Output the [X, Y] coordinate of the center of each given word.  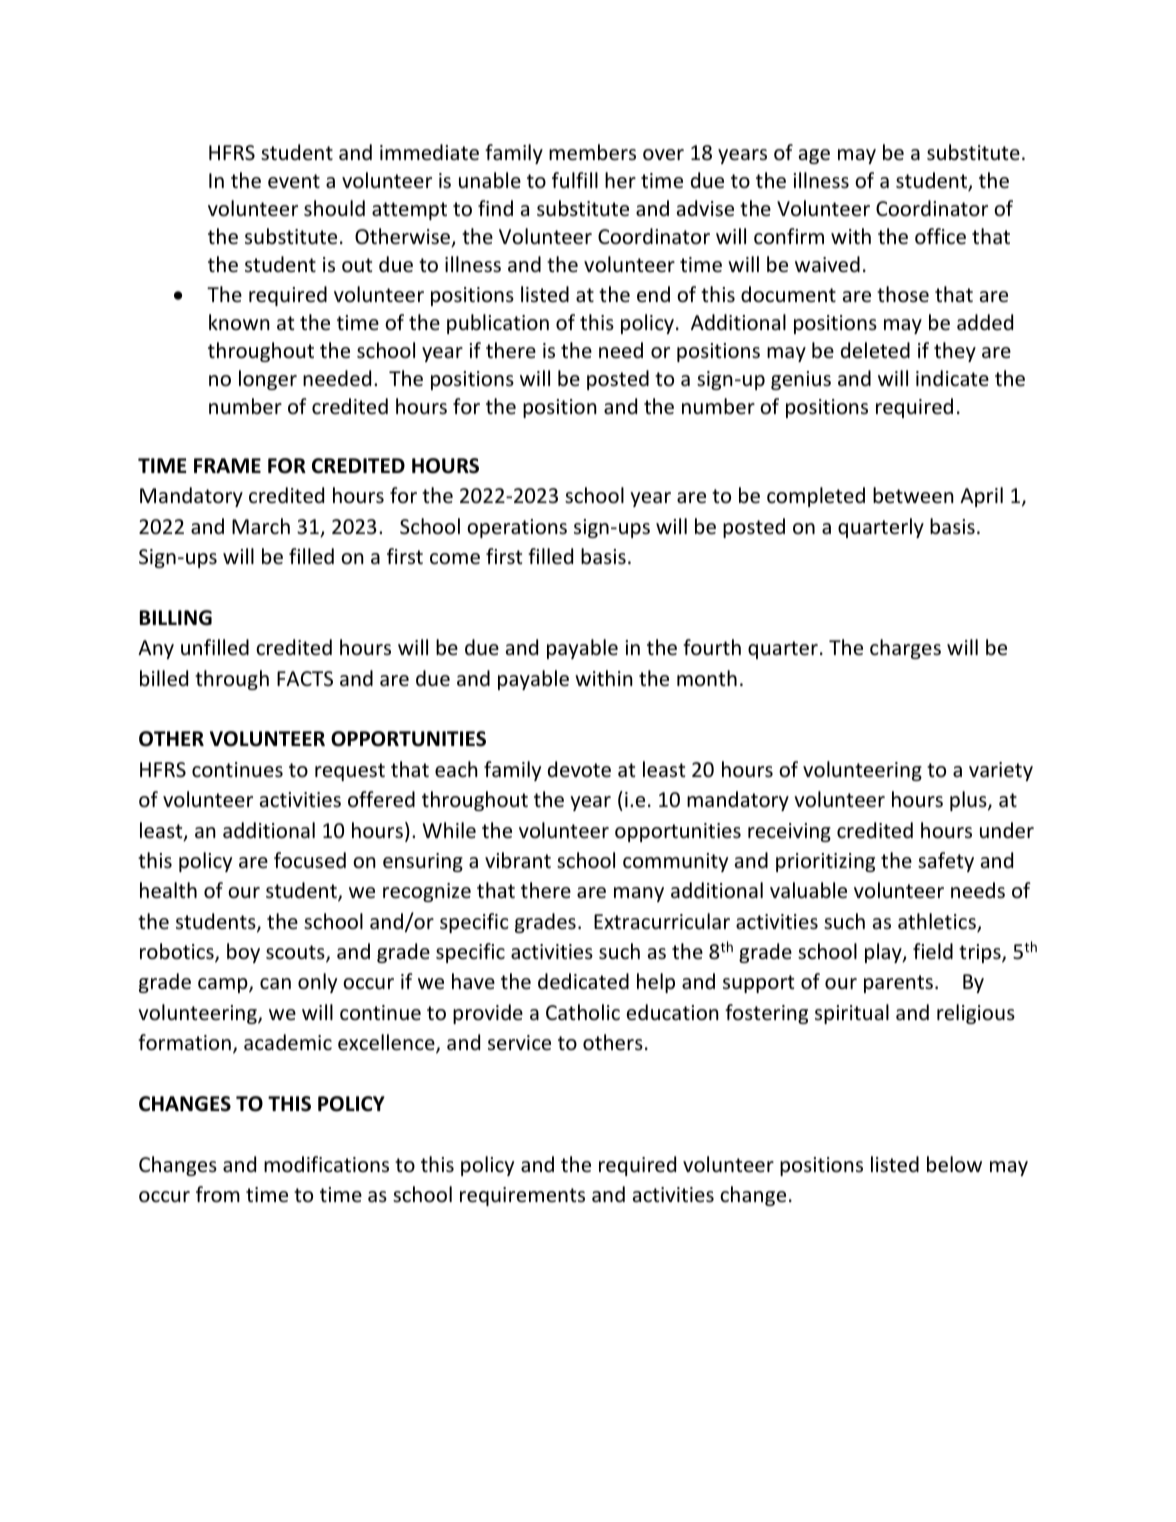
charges [905, 649]
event [294, 181]
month [707, 678]
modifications [326, 1164]
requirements [522, 1196]
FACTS [305, 678]
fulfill [575, 180]
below [954, 1164]
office [940, 236]
